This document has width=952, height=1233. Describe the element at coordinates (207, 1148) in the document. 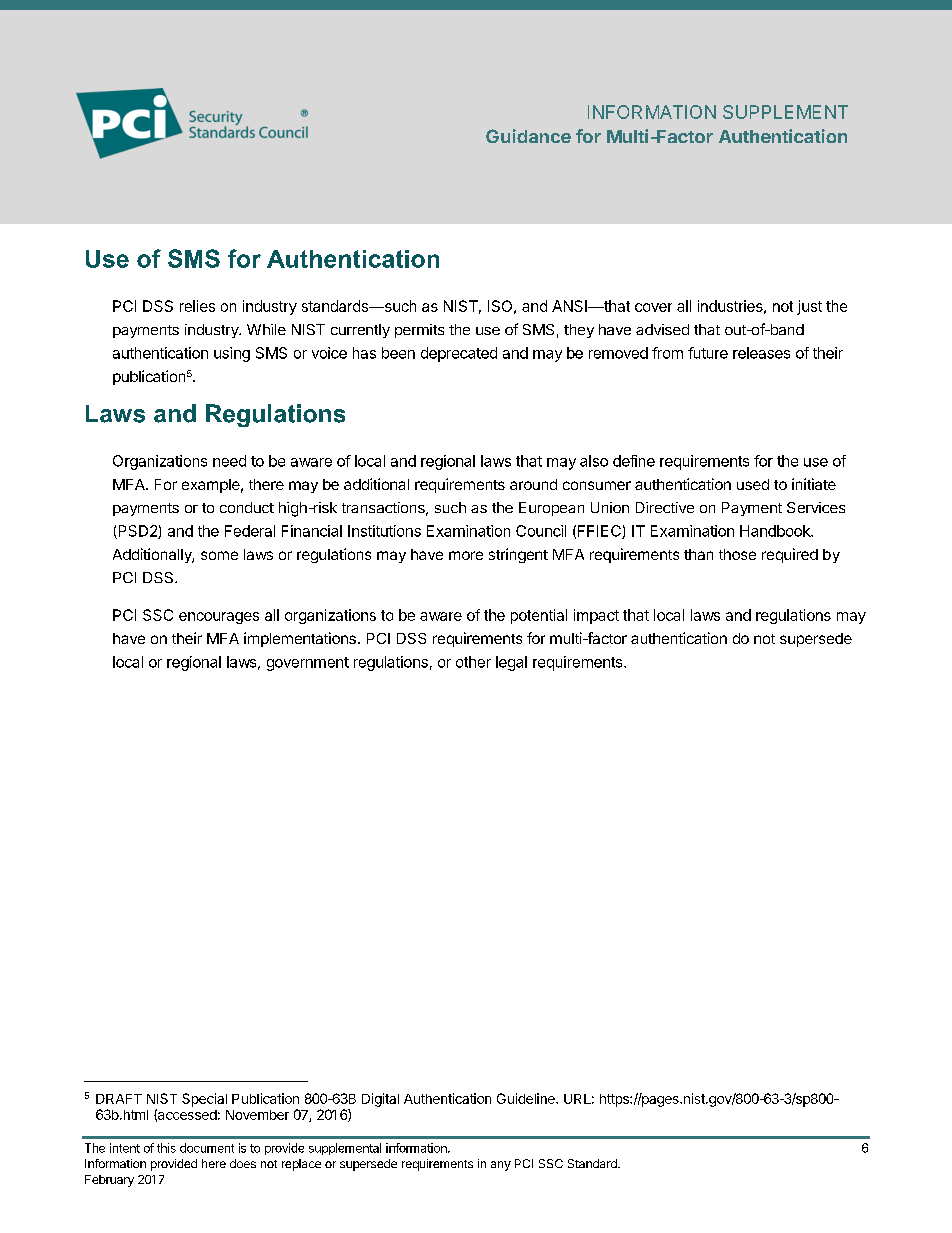

I see `document` at that location.
